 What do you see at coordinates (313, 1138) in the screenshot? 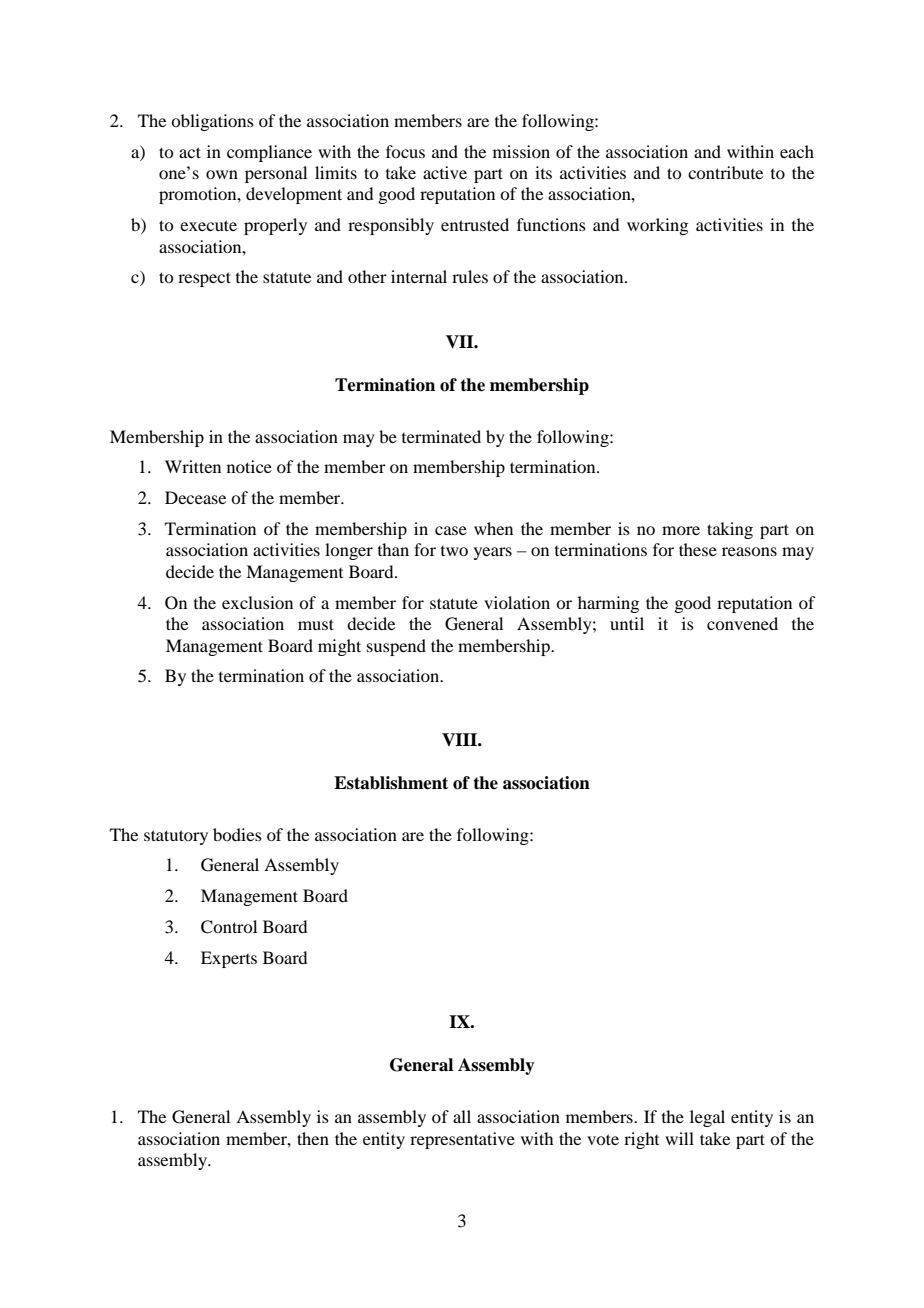
I see `then` at bounding box center [313, 1138].
